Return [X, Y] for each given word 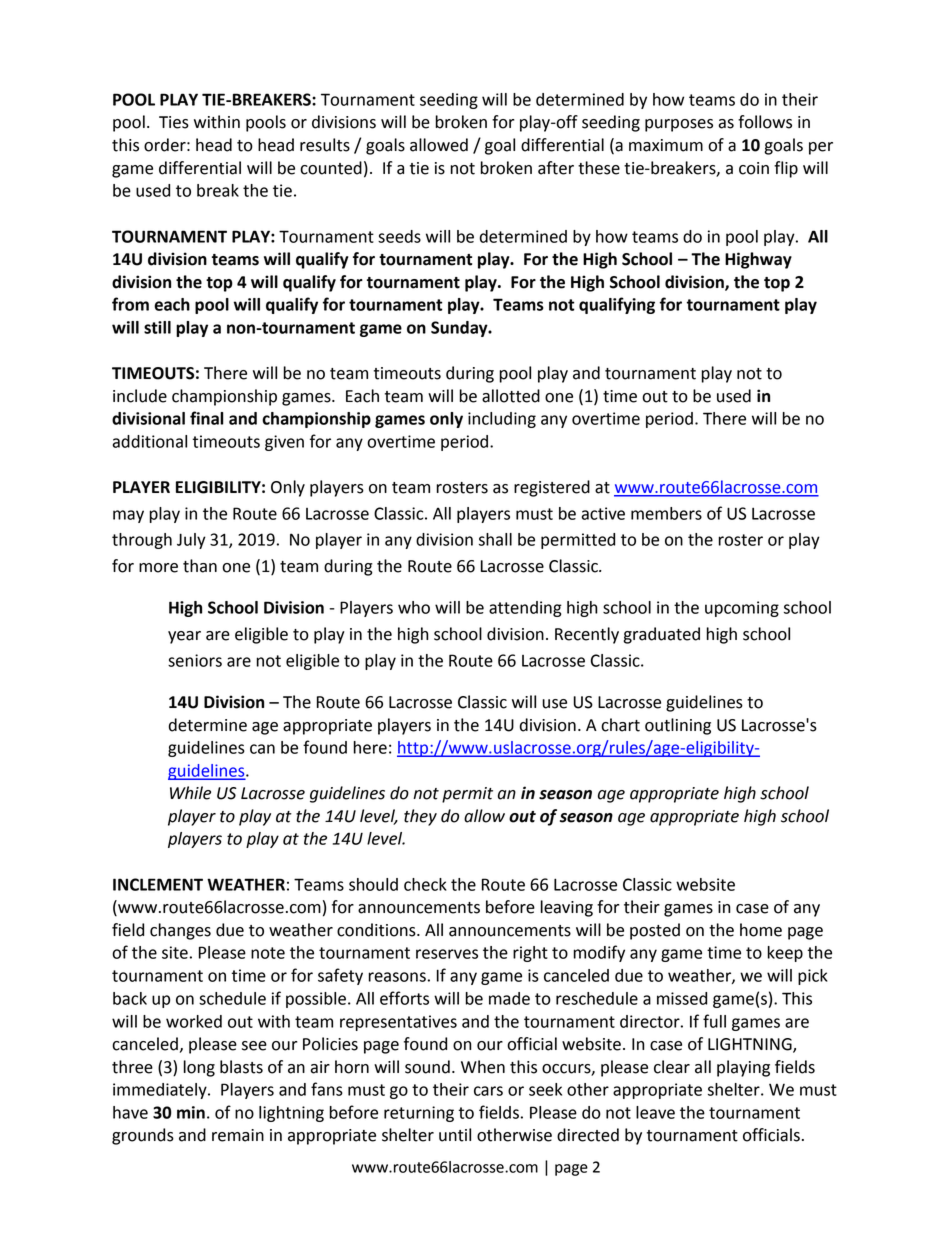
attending [525, 609]
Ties [174, 122]
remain [238, 1135]
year [184, 637]
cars [488, 1091]
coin [754, 168]
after [556, 168]
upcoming [742, 609]
